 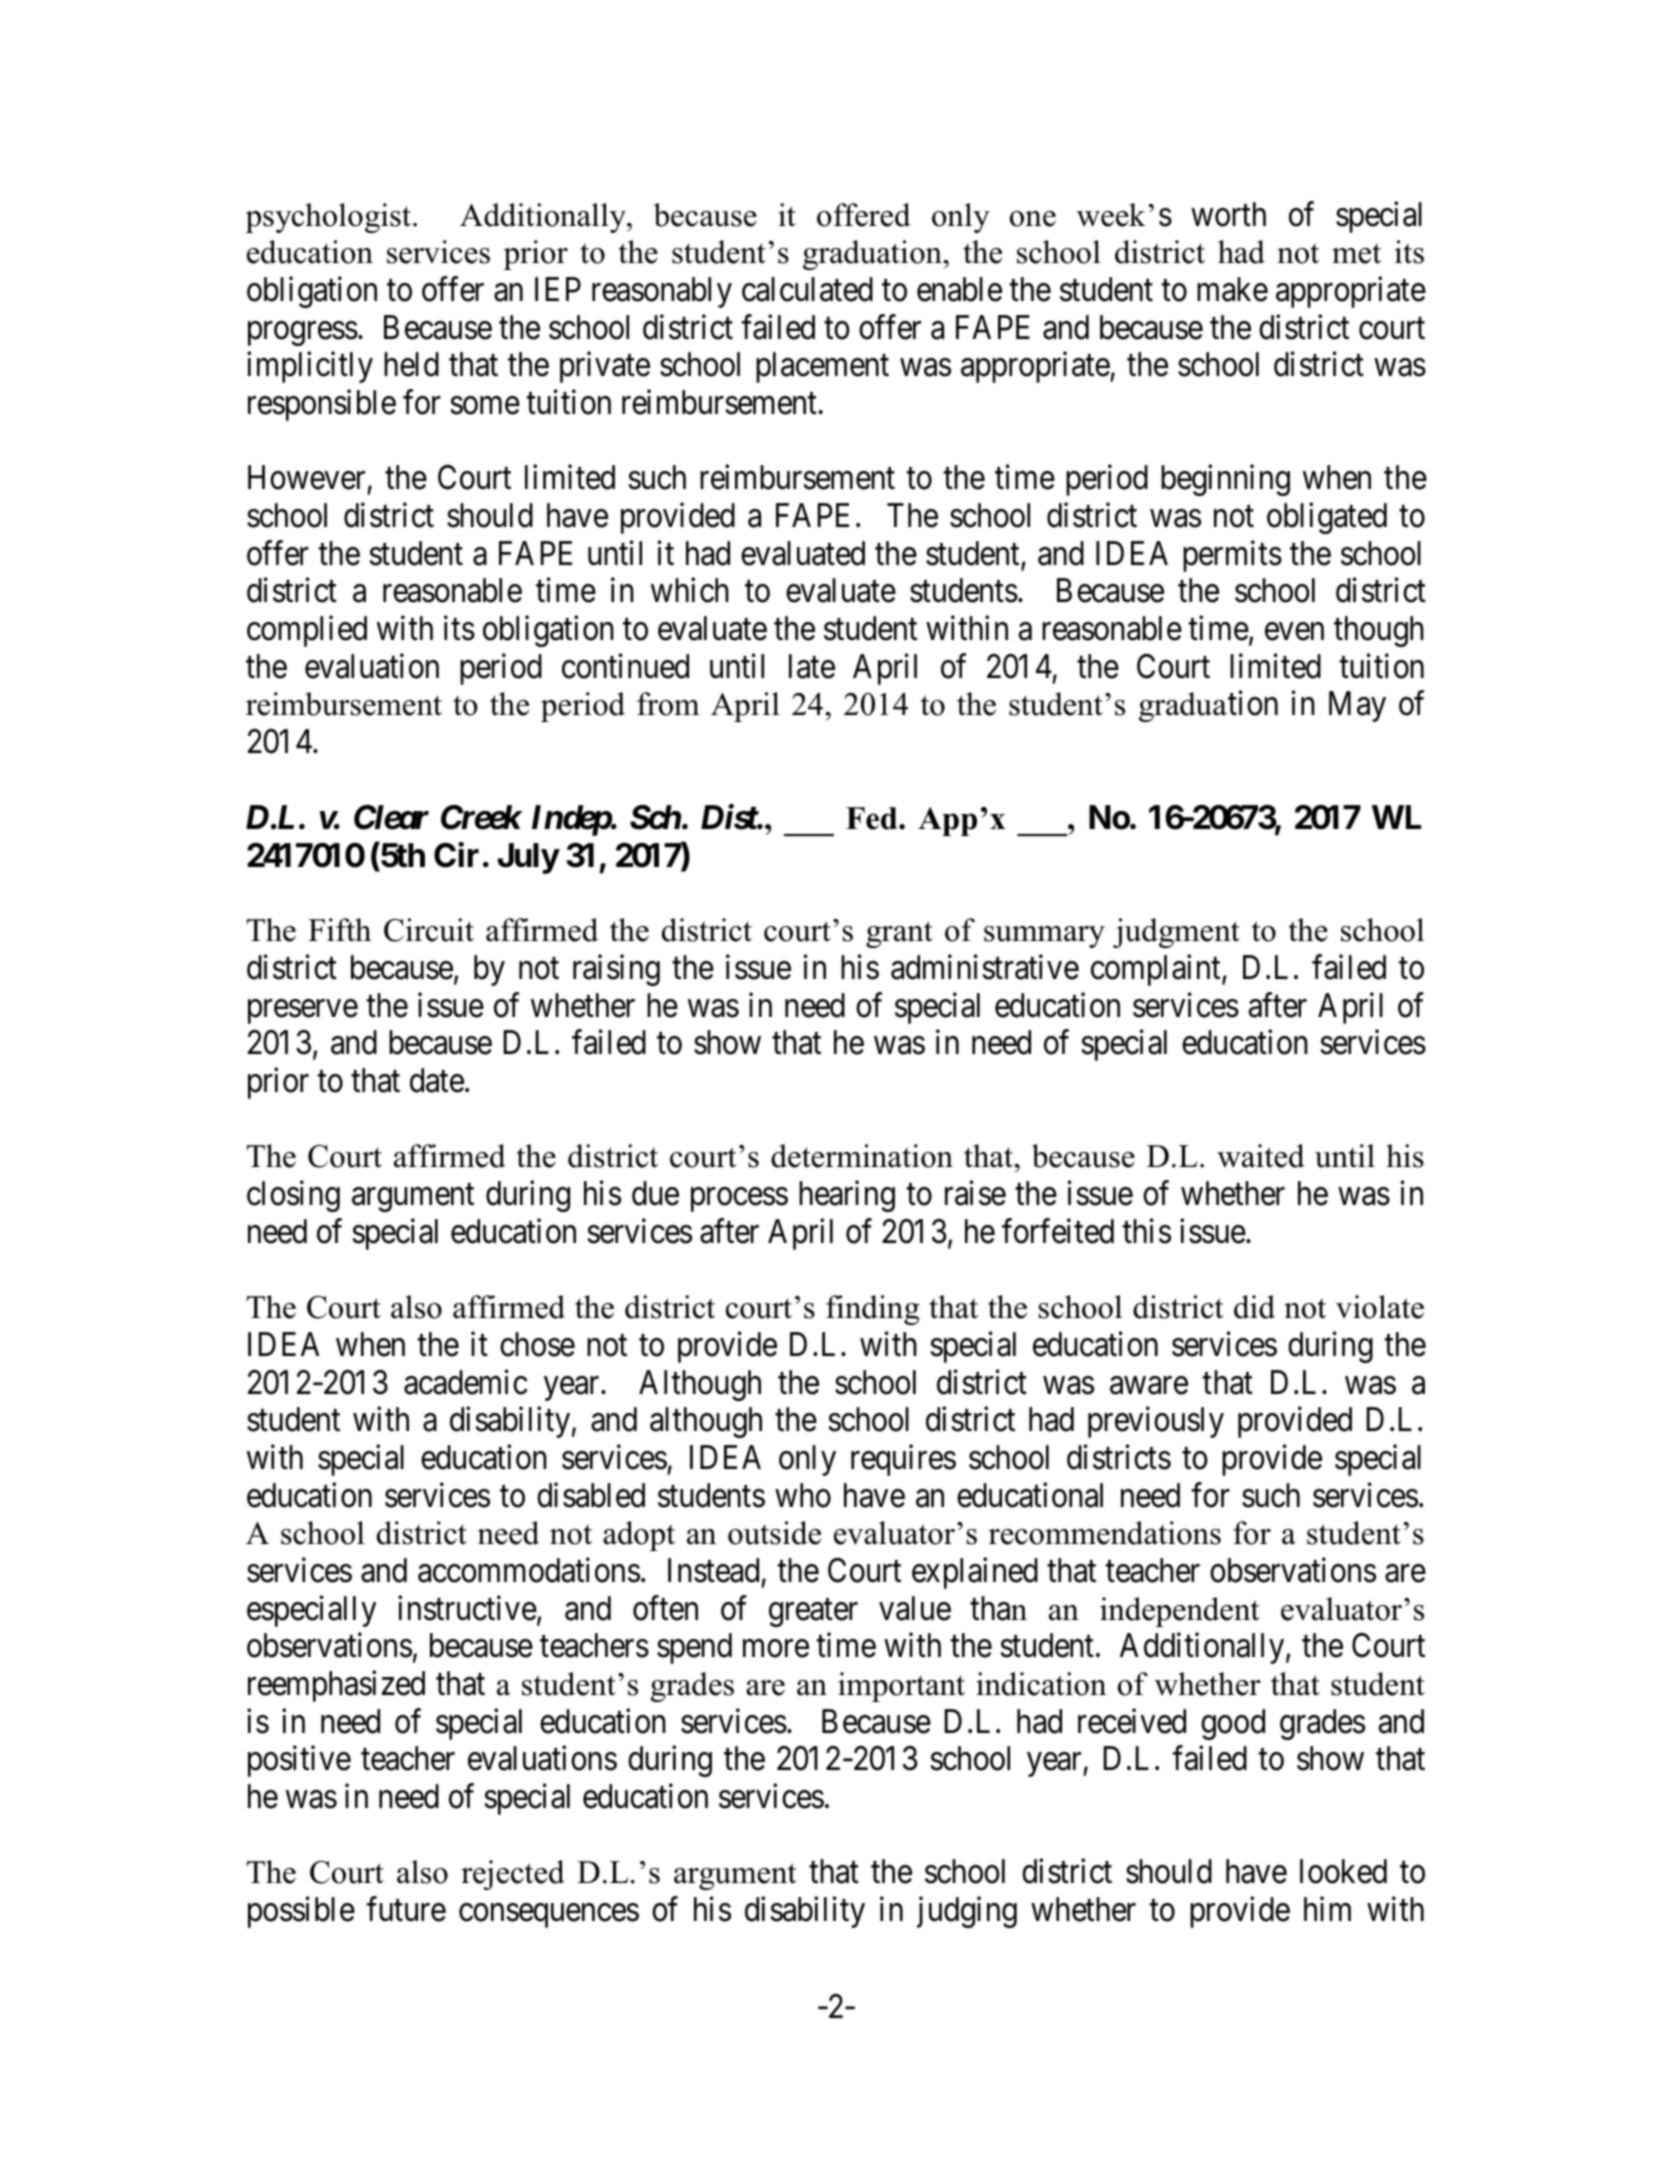 I want to click on academic, so click(x=466, y=1382).
